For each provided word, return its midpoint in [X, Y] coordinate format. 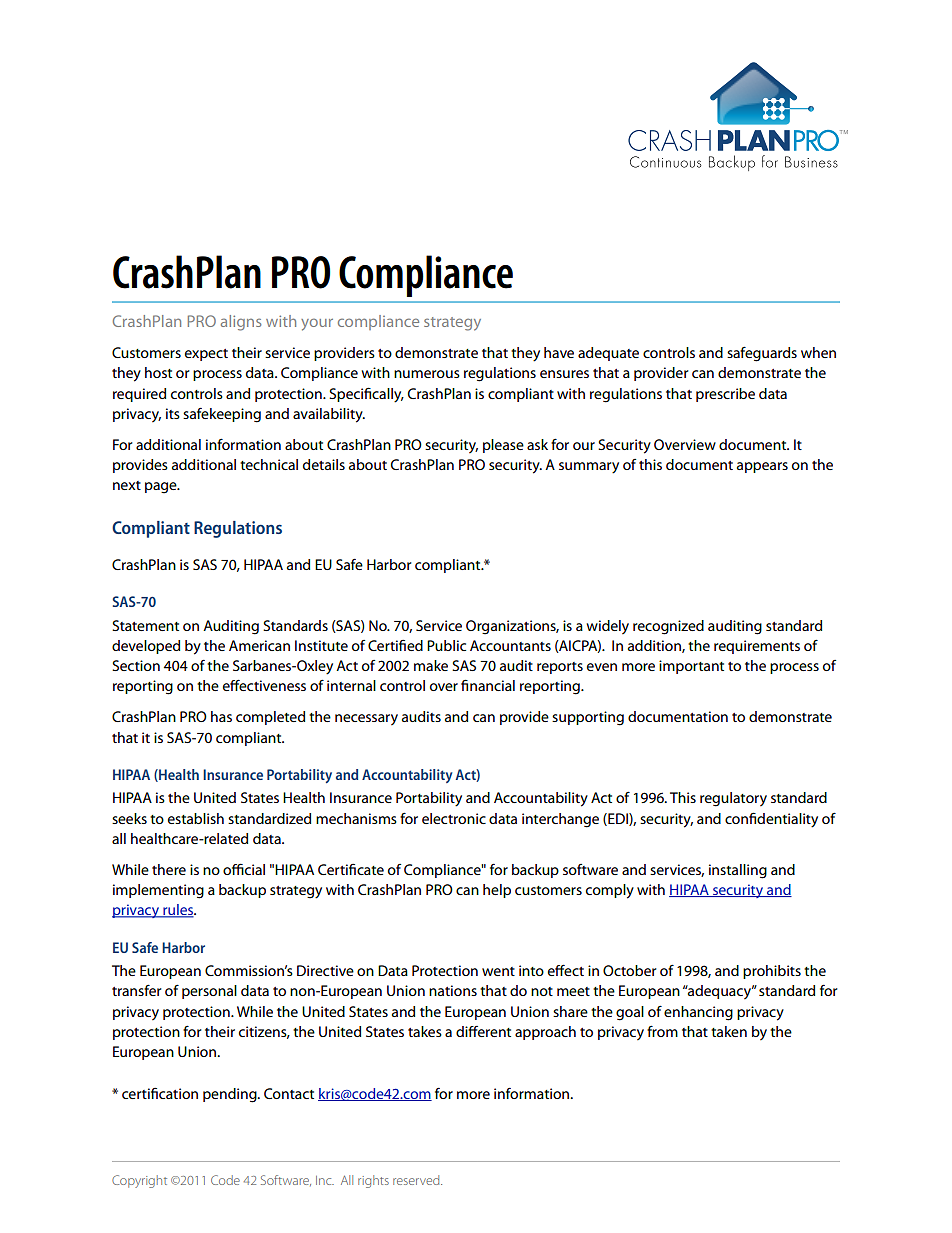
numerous [427, 374]
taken [729, 1031]
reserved [417, 1180]
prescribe [725, 395]
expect [206, 355]
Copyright [139, 1181]
